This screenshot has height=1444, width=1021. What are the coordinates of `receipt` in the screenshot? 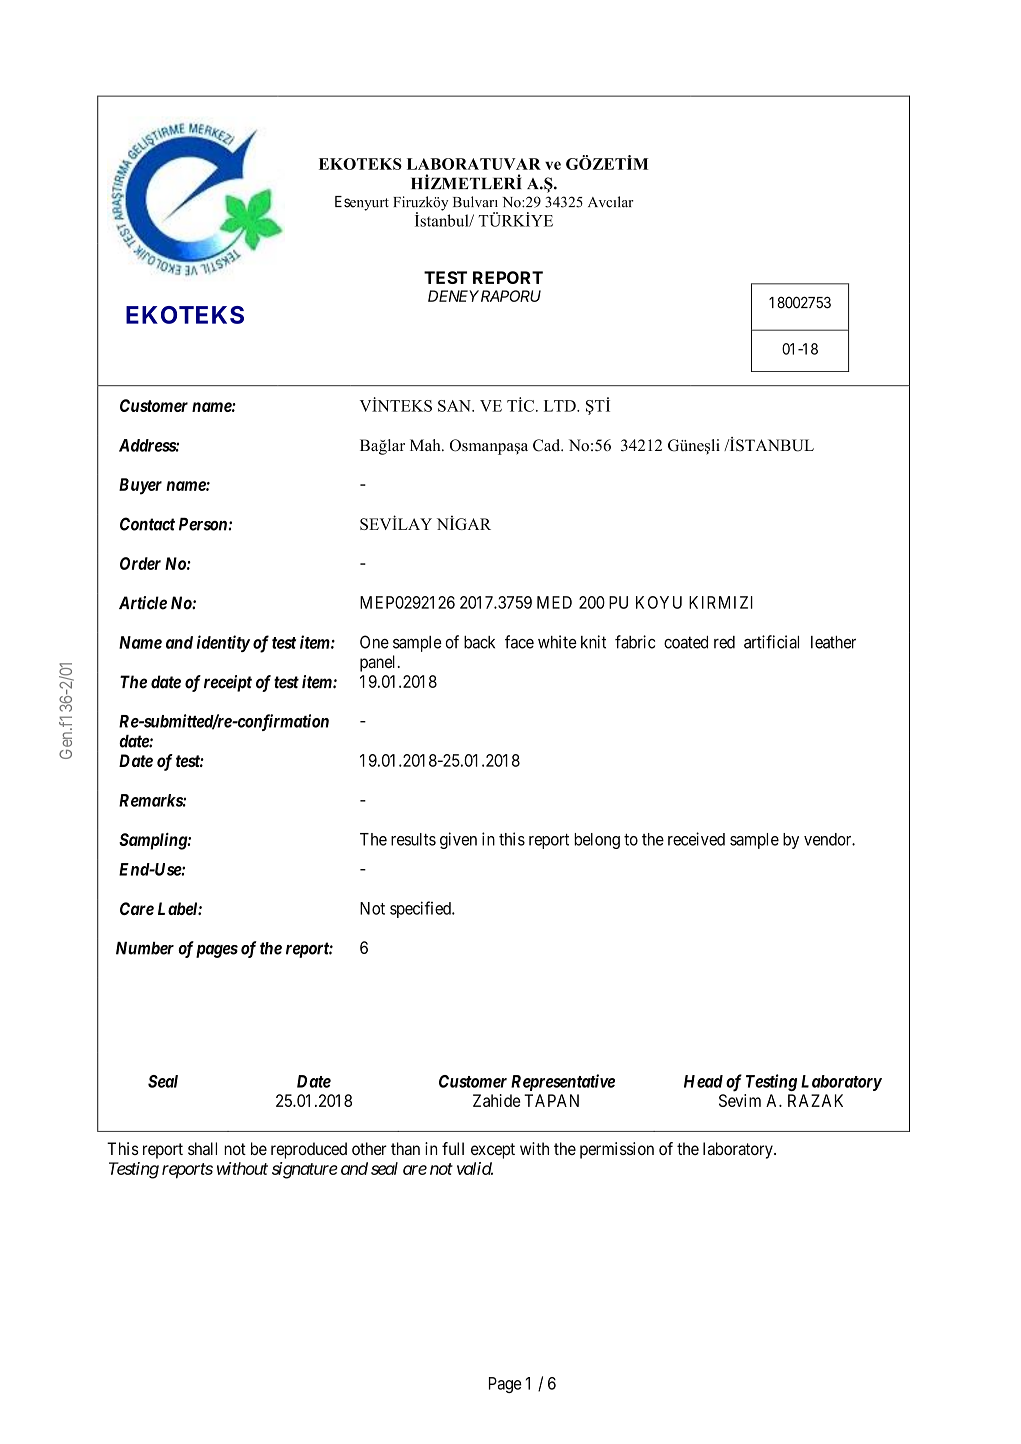 It's located at (228, 683).
